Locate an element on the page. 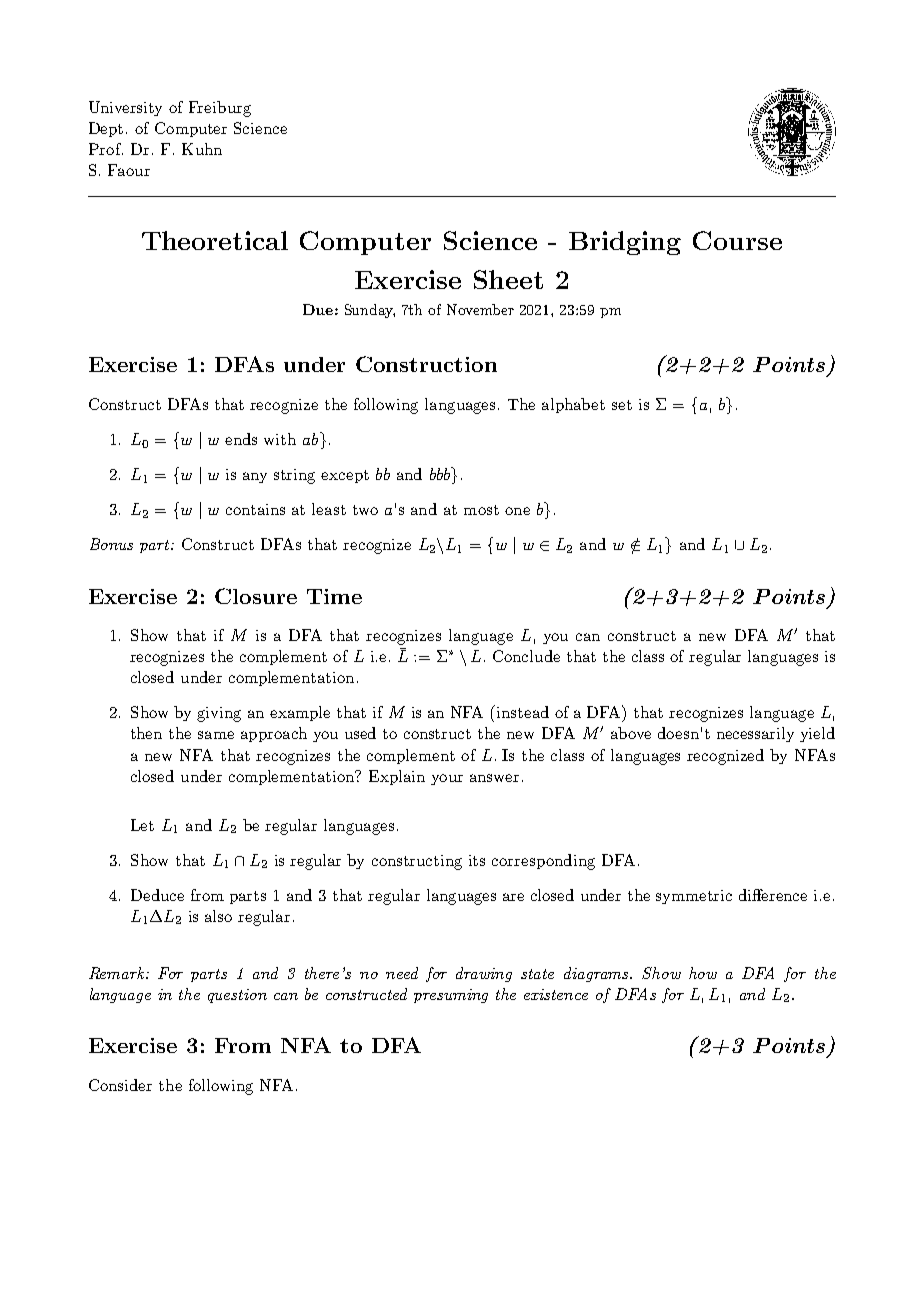  necessarily is located at coordinates (755, 734).
